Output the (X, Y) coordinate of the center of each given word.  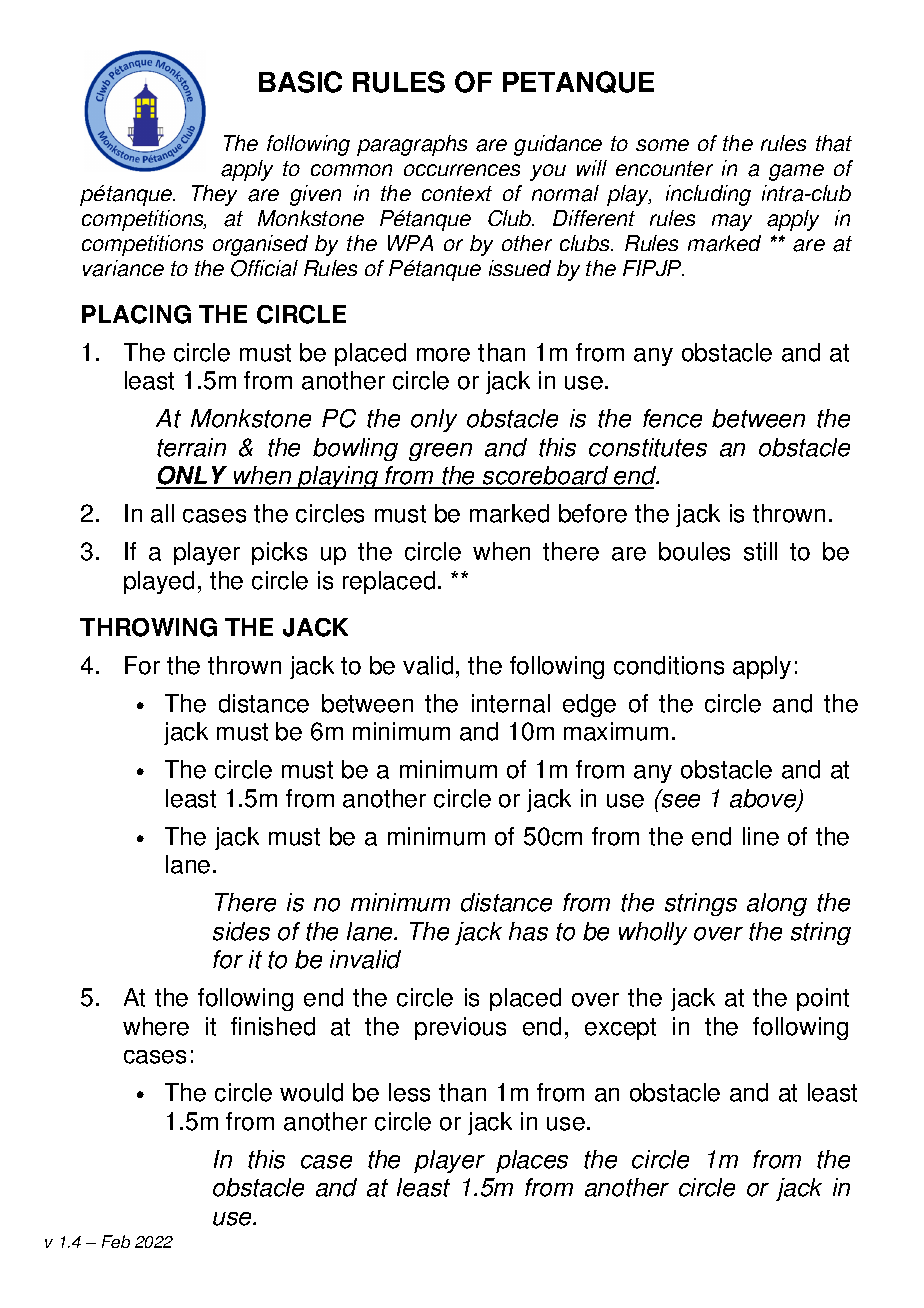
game (796, 172)
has (528, 931)
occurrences (462, 170)
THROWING (148, 627)
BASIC (300, 82)
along (777, 904)
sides (241, 931)
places (532, 1161)
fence (672, 418)
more (443, 355)
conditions (669, 665)
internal (511, 703)
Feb (116, 1241)
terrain (191, 447)
